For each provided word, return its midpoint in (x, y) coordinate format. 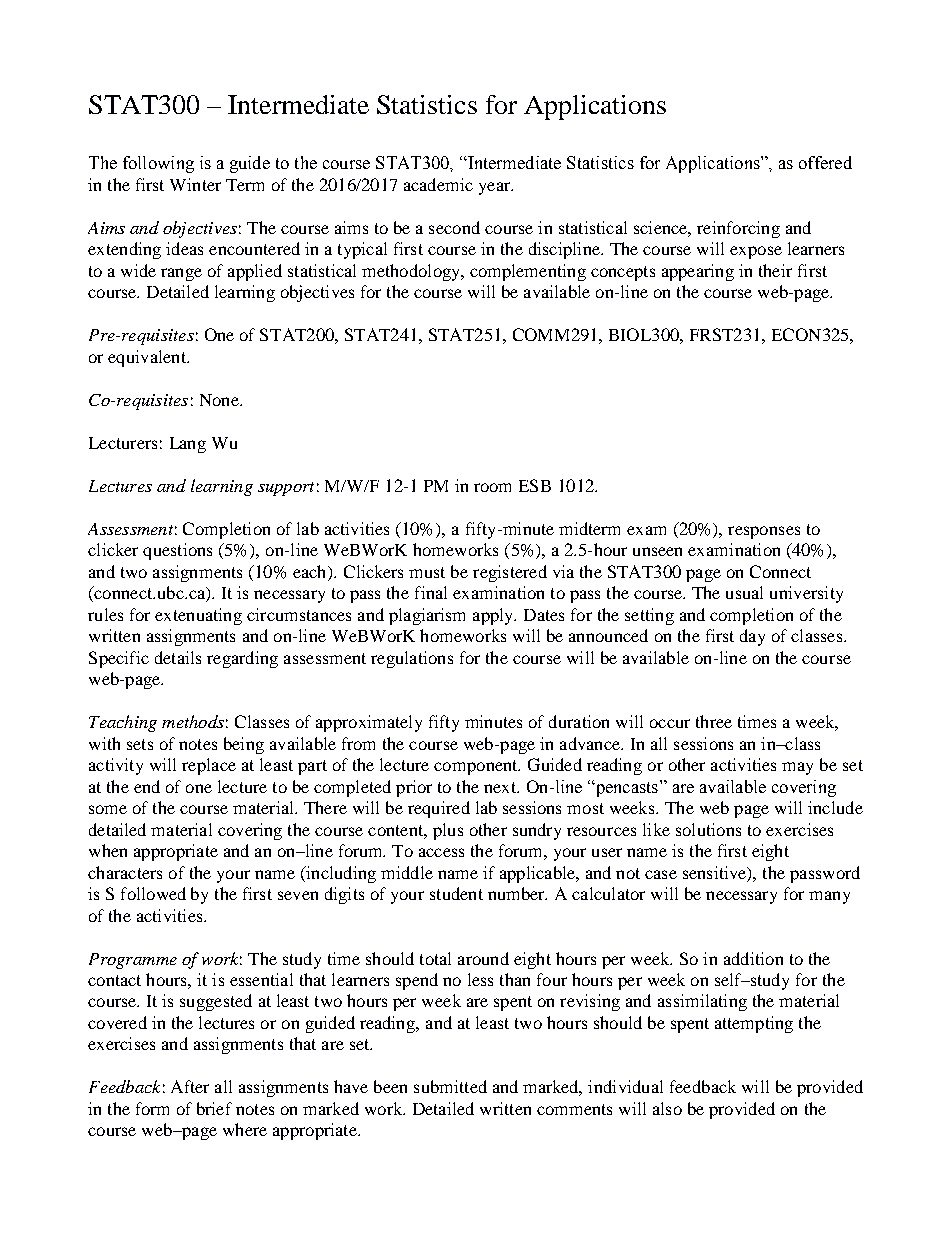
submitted (450, 1086)
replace (209, 766)
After (190, 1086)
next (501, 787)
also (667, 1108)
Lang (188, 445)
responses (764, 532)
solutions (708, 829)
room (492, 487)
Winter (195, 184)
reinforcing (738, 229)
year (496, 188)
